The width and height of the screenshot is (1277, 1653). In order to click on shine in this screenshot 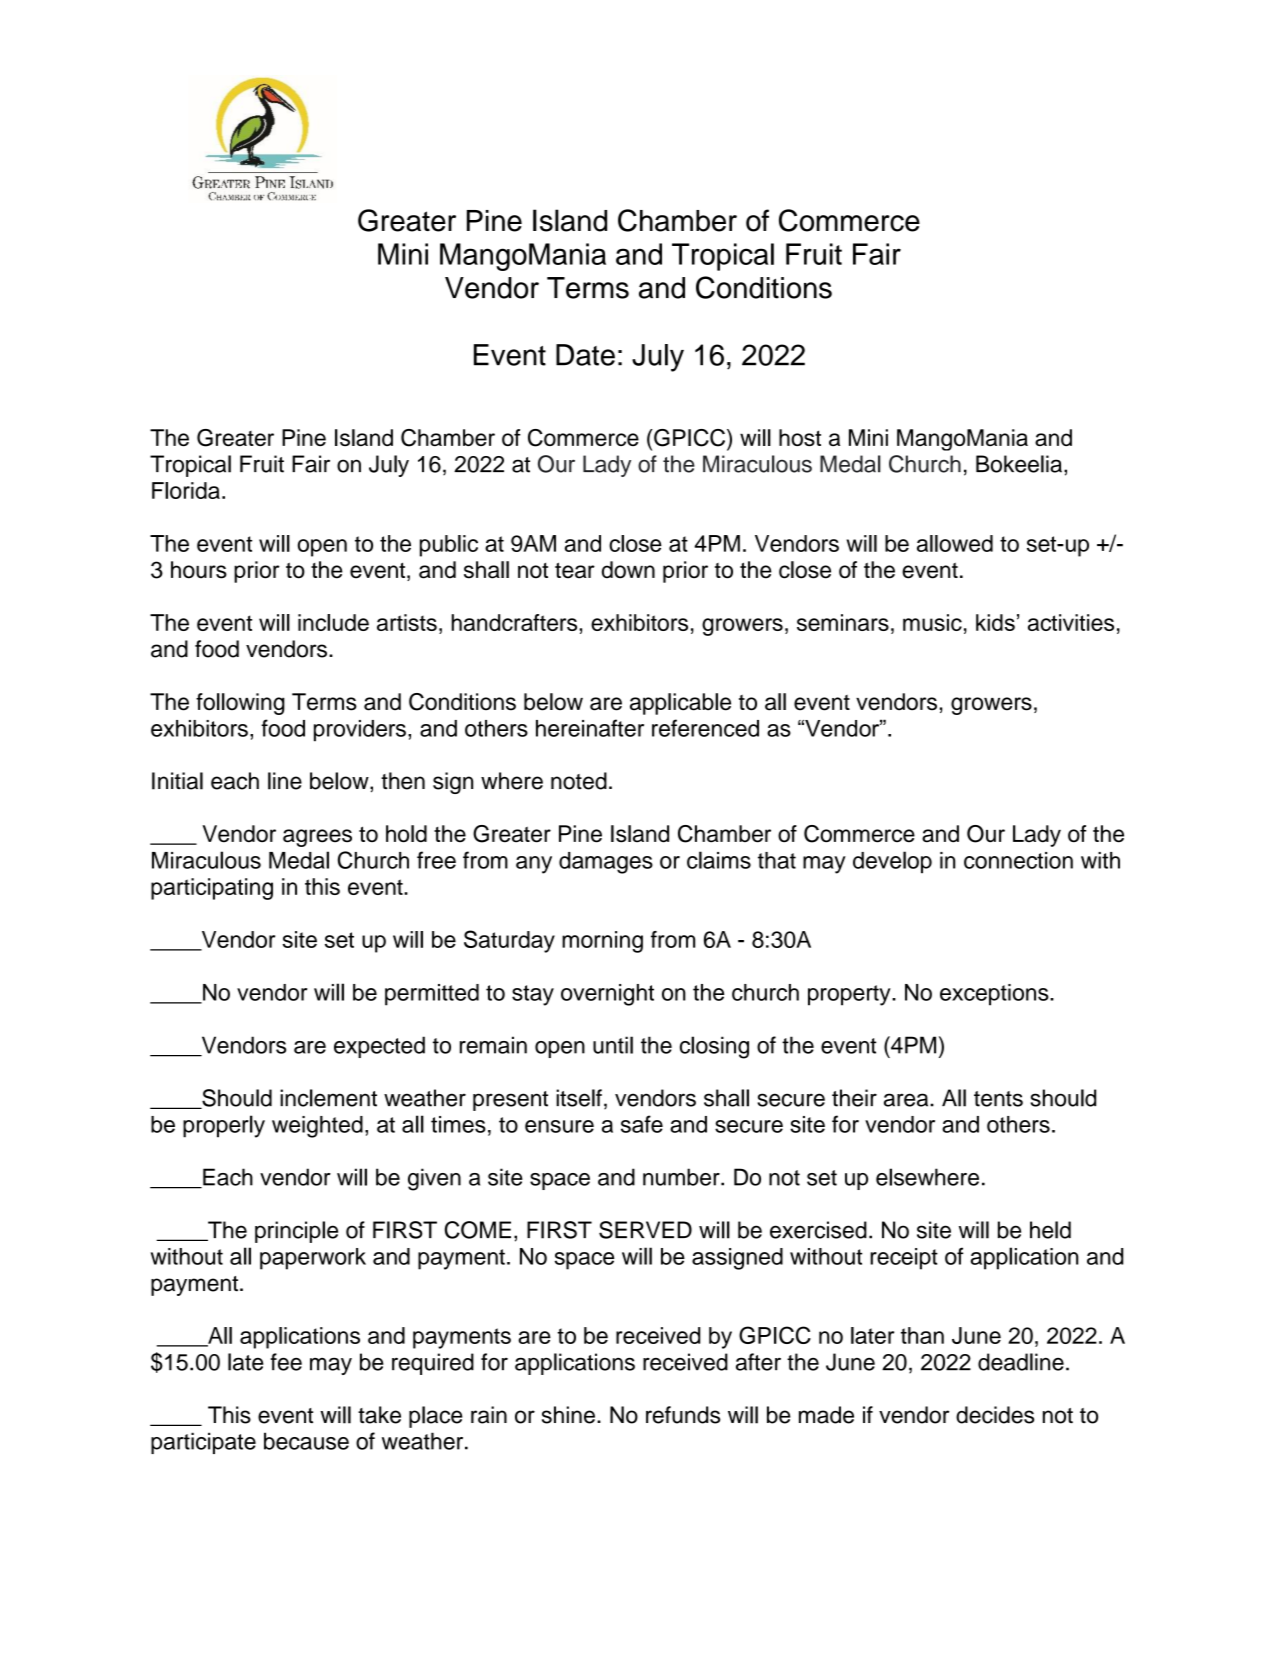, I will do `click(568, 1415)`.
